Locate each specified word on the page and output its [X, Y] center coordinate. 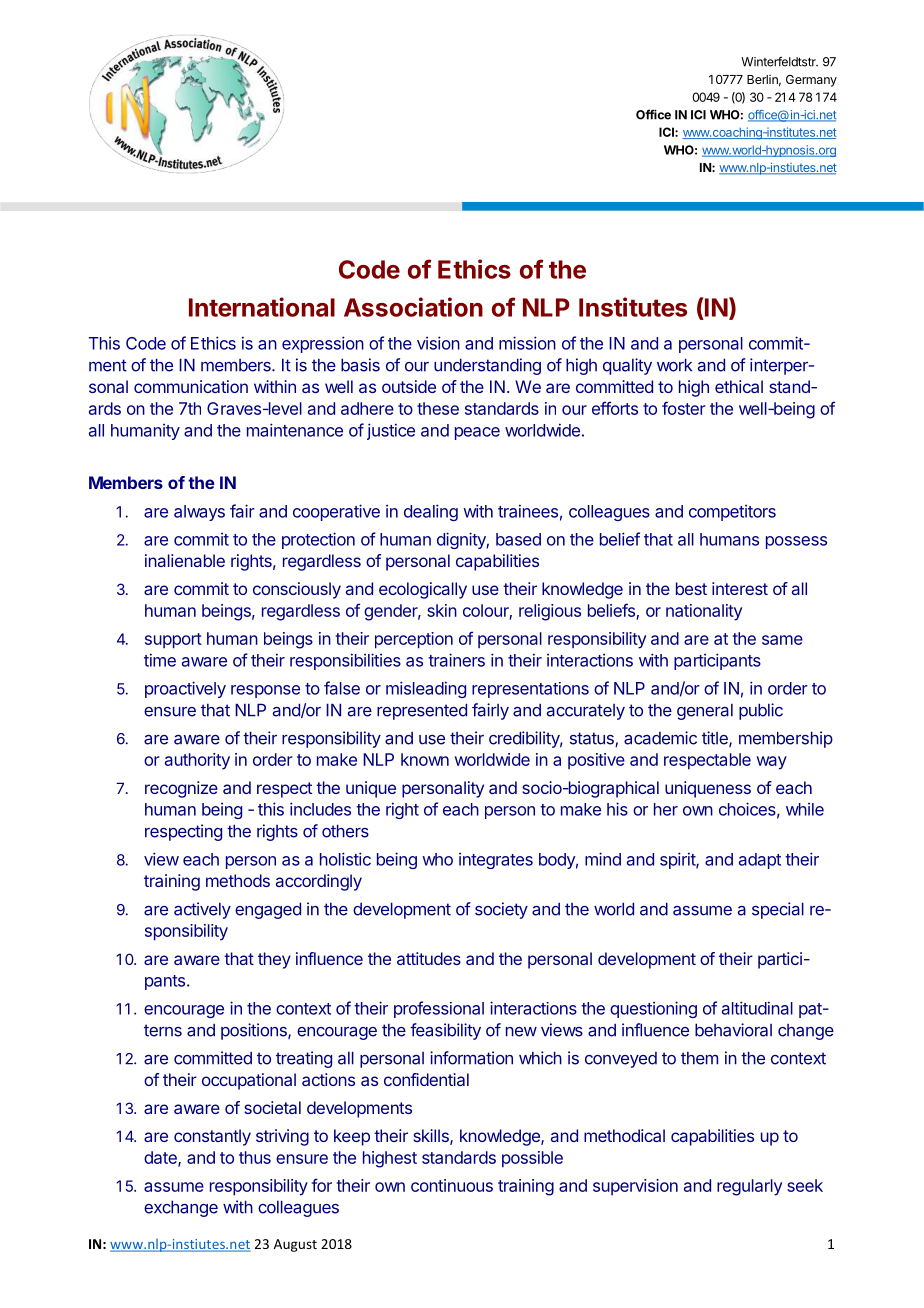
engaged [268, 910]
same [782, 640]
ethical [739, 386]
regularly [749, 1187]
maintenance [295, 430]
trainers [456, 660]
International [262, 307]
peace [477, 433]
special [778, 910]
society [501, 910]
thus [255, 1157]
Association [413, 307]
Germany [811, 81]
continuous [452, 1185]
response [265, 691]
